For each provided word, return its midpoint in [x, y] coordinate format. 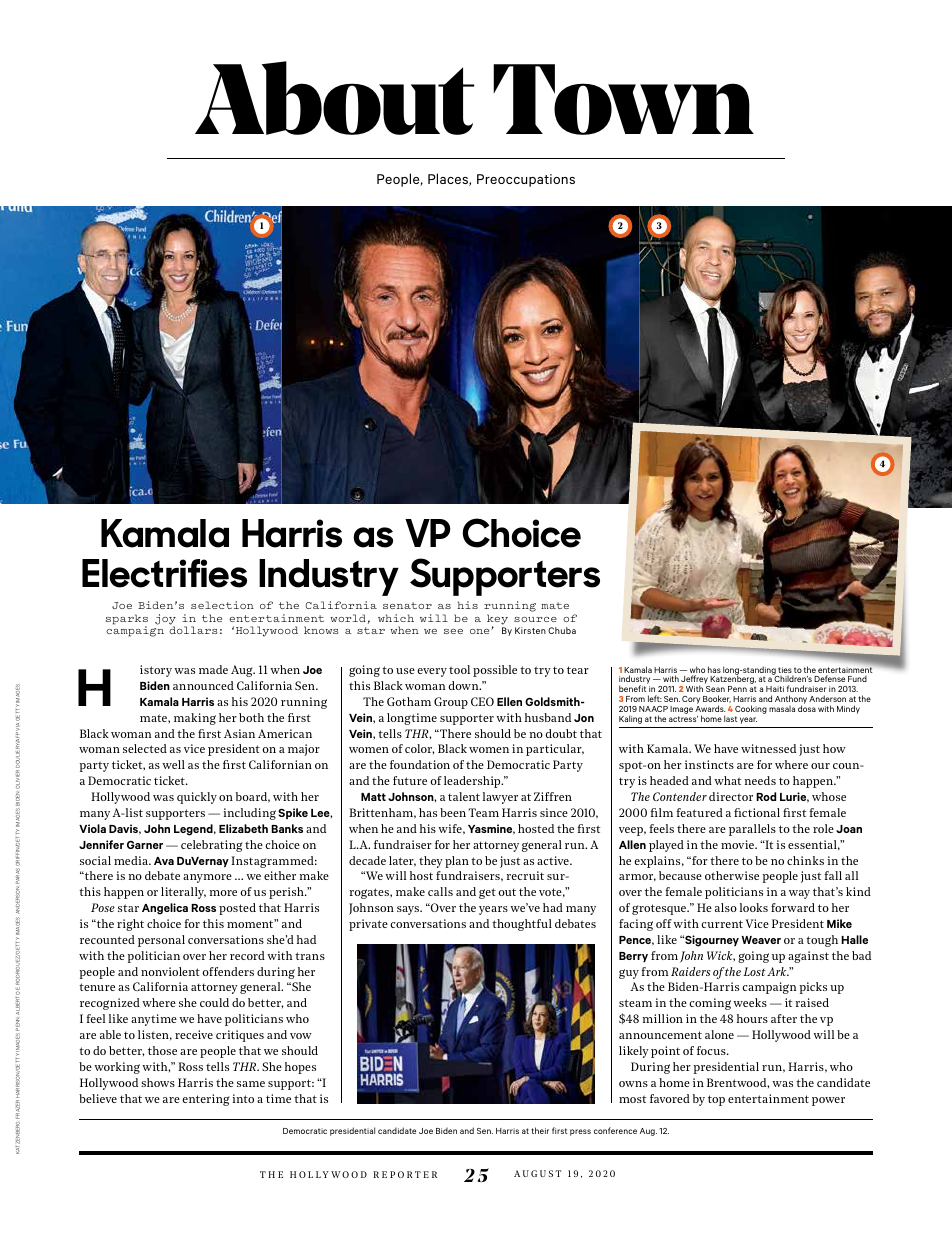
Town [623, 99]
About [335, 98]
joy [165, 620]
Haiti [775, 689]
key [497, 620]
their [540, 1130]
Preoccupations [526, 180]
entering [205, 1100]
